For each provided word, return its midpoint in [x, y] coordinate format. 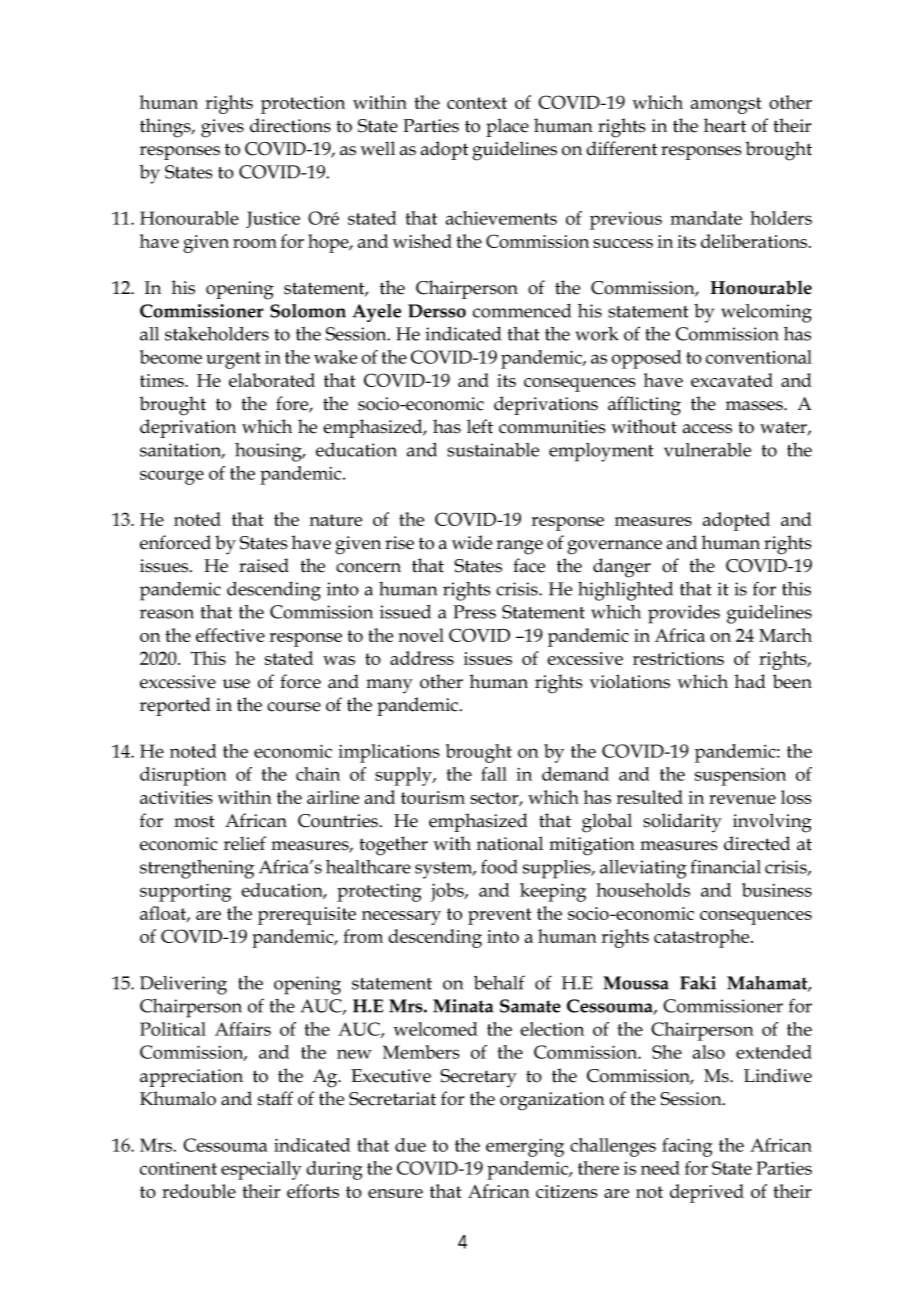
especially [261, 1170]
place [507, 127]
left [480, 426]
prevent [499, 916]
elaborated [272, 380]
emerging [525, 1148]
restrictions [678, 658]
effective [230, 635]
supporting [185, 892]
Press [474, 612]
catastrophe [703, 938]
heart [725, 125]
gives [222, 128]
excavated [732, 380]
